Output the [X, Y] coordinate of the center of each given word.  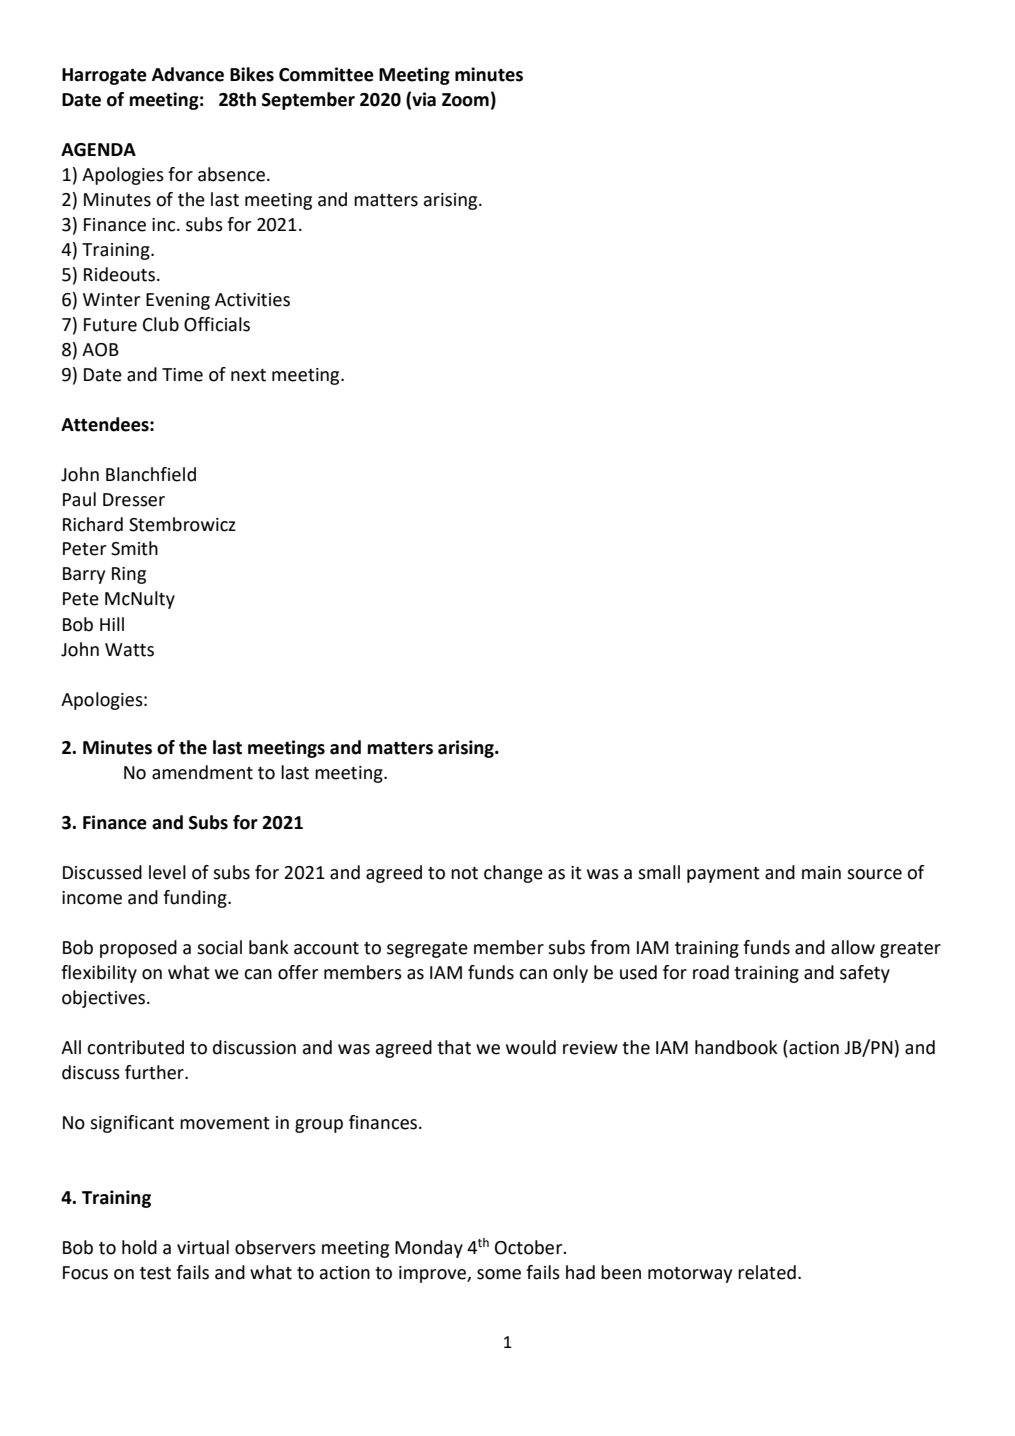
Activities [252, 300]
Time [182, 375]
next [248, 375]
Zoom [465, 100]
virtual [203, 1247]
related [767, 1272]
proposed [138, 949]
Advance [188, 74]
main [821, 873]
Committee [326, 74]
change [513, 874]
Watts [129, 650]
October [530, 1247]
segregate [427, 950]
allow [853, 947]
